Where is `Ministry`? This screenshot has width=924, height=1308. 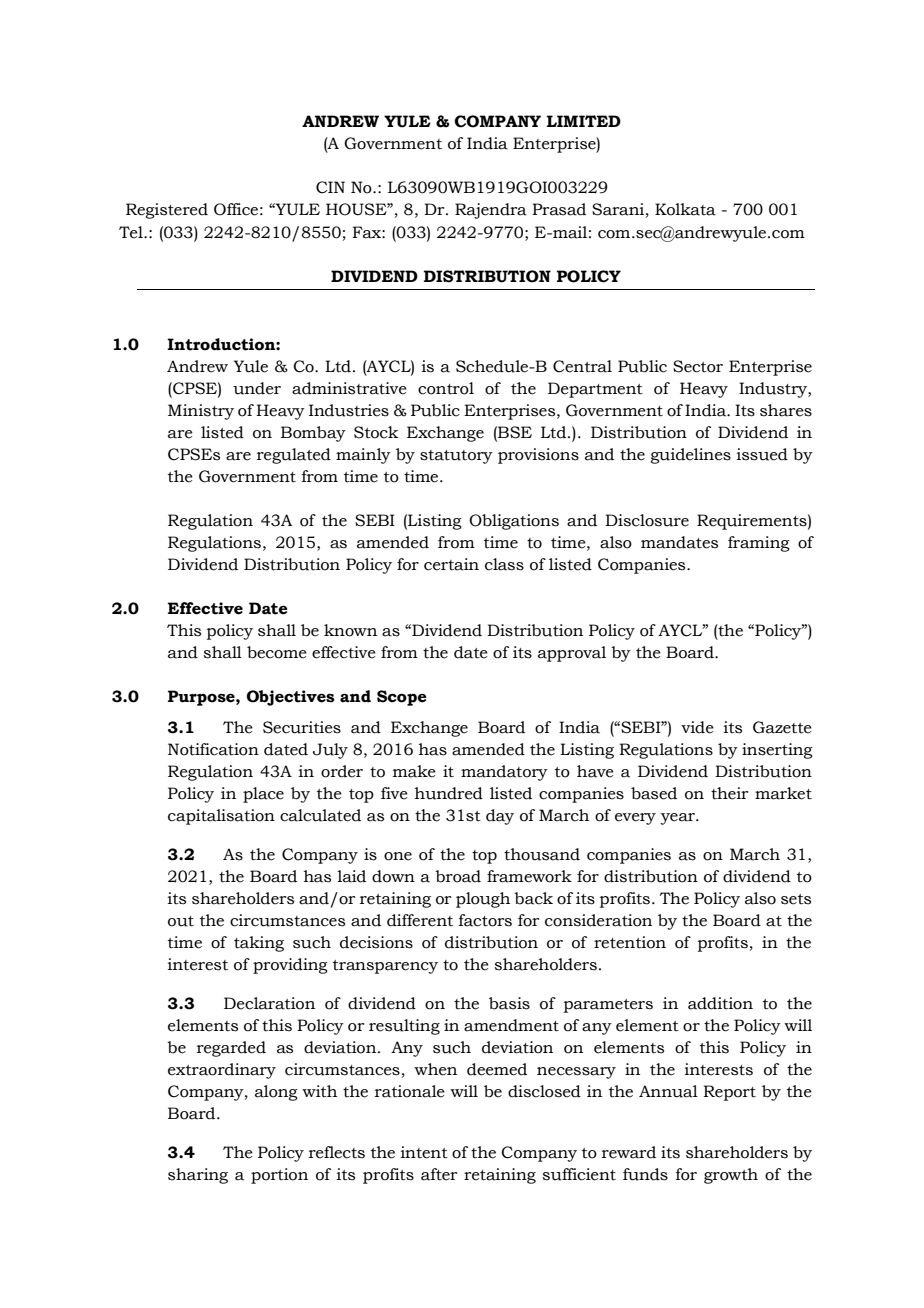 Ministry is located at coordinates (201, 412).
